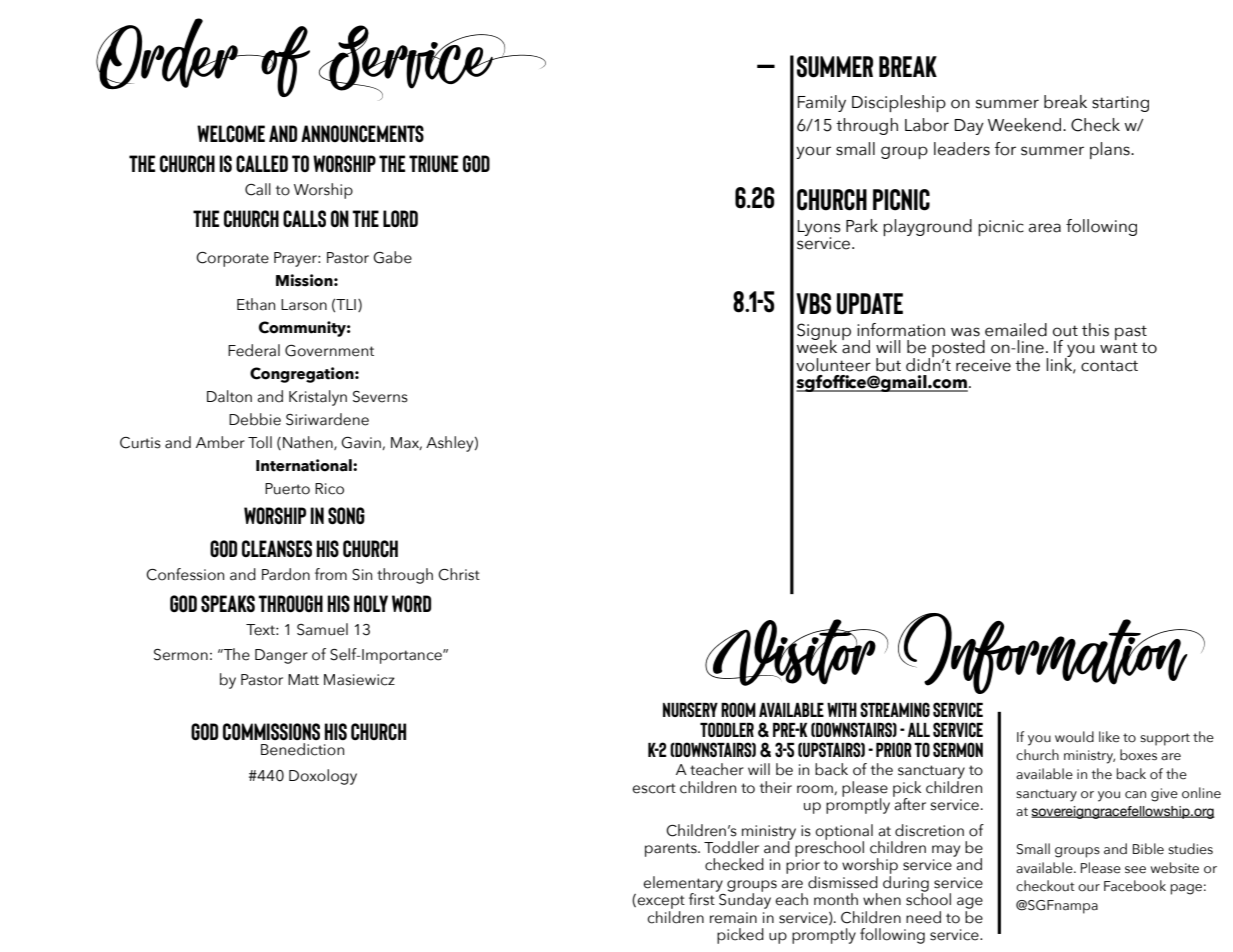  I want to click on Benediction, so click(302, 749).
